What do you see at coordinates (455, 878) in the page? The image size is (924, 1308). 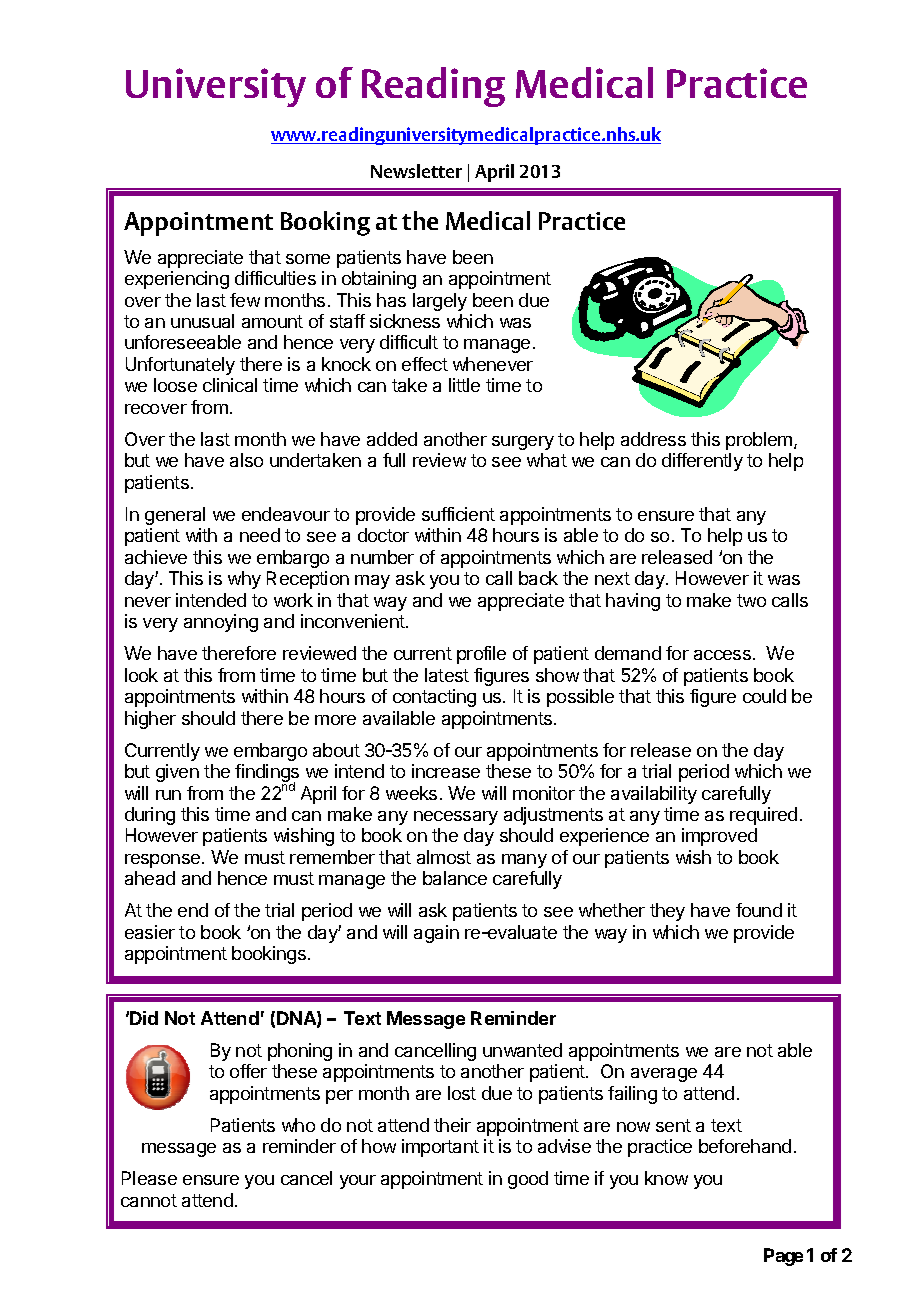 I see `balance` at bounding box center [455, 878].
